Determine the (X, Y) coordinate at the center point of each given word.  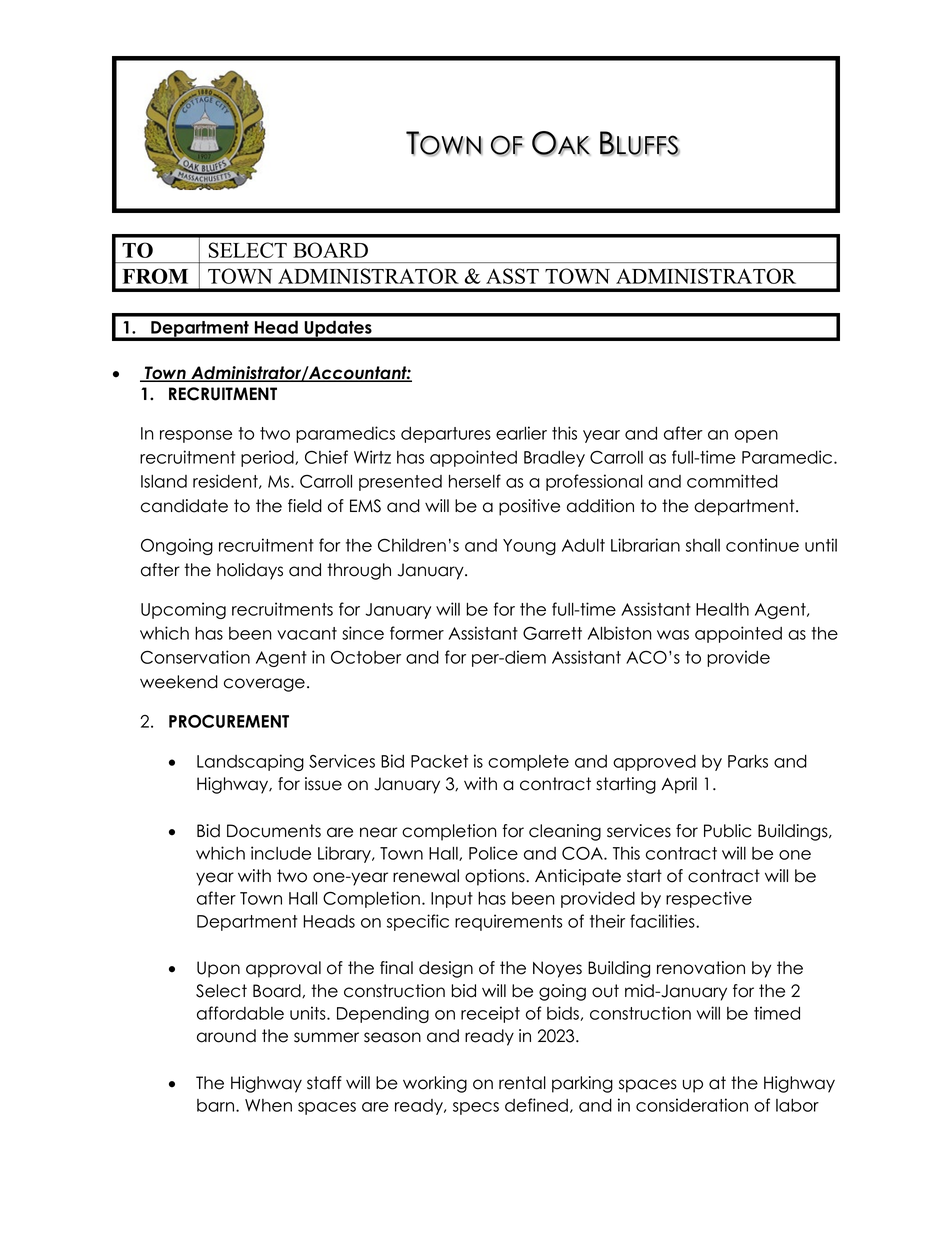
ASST (512, 276)
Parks (748, 761)
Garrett (552, 633)
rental (522, 1083)
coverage (264, 685)
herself (475, 481)
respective (709, 899)
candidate (184, 506)
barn (217, 1105)
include (281, 853)
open (756, 436)
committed (732, 481)
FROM (155, 276)
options (496, 877)
